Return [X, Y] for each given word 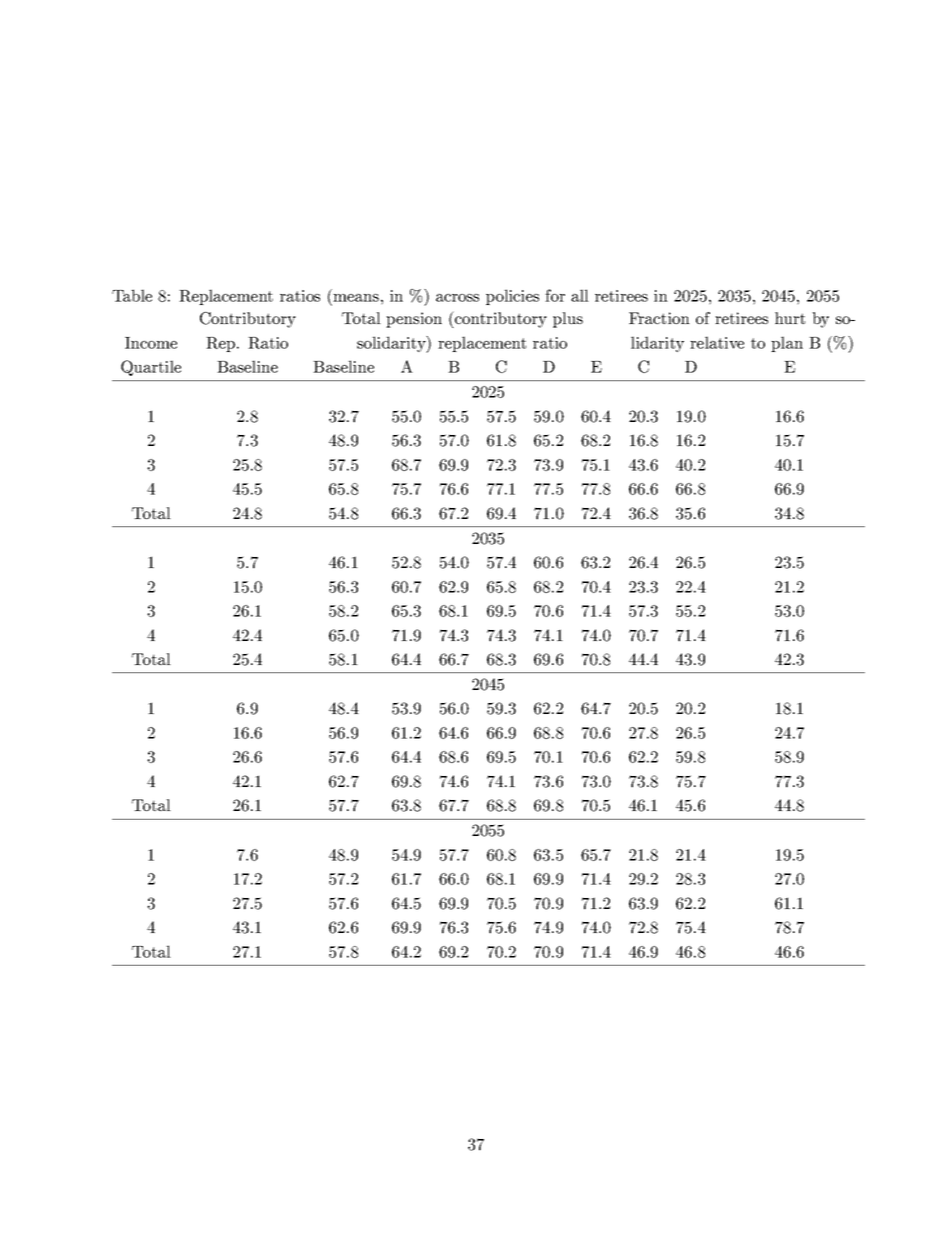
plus [568, 320]
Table [132, 295]
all [580, 295]
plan [787, 344]
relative [717, 342]
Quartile [151, 368]
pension [414, 320]
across [457, 298]
